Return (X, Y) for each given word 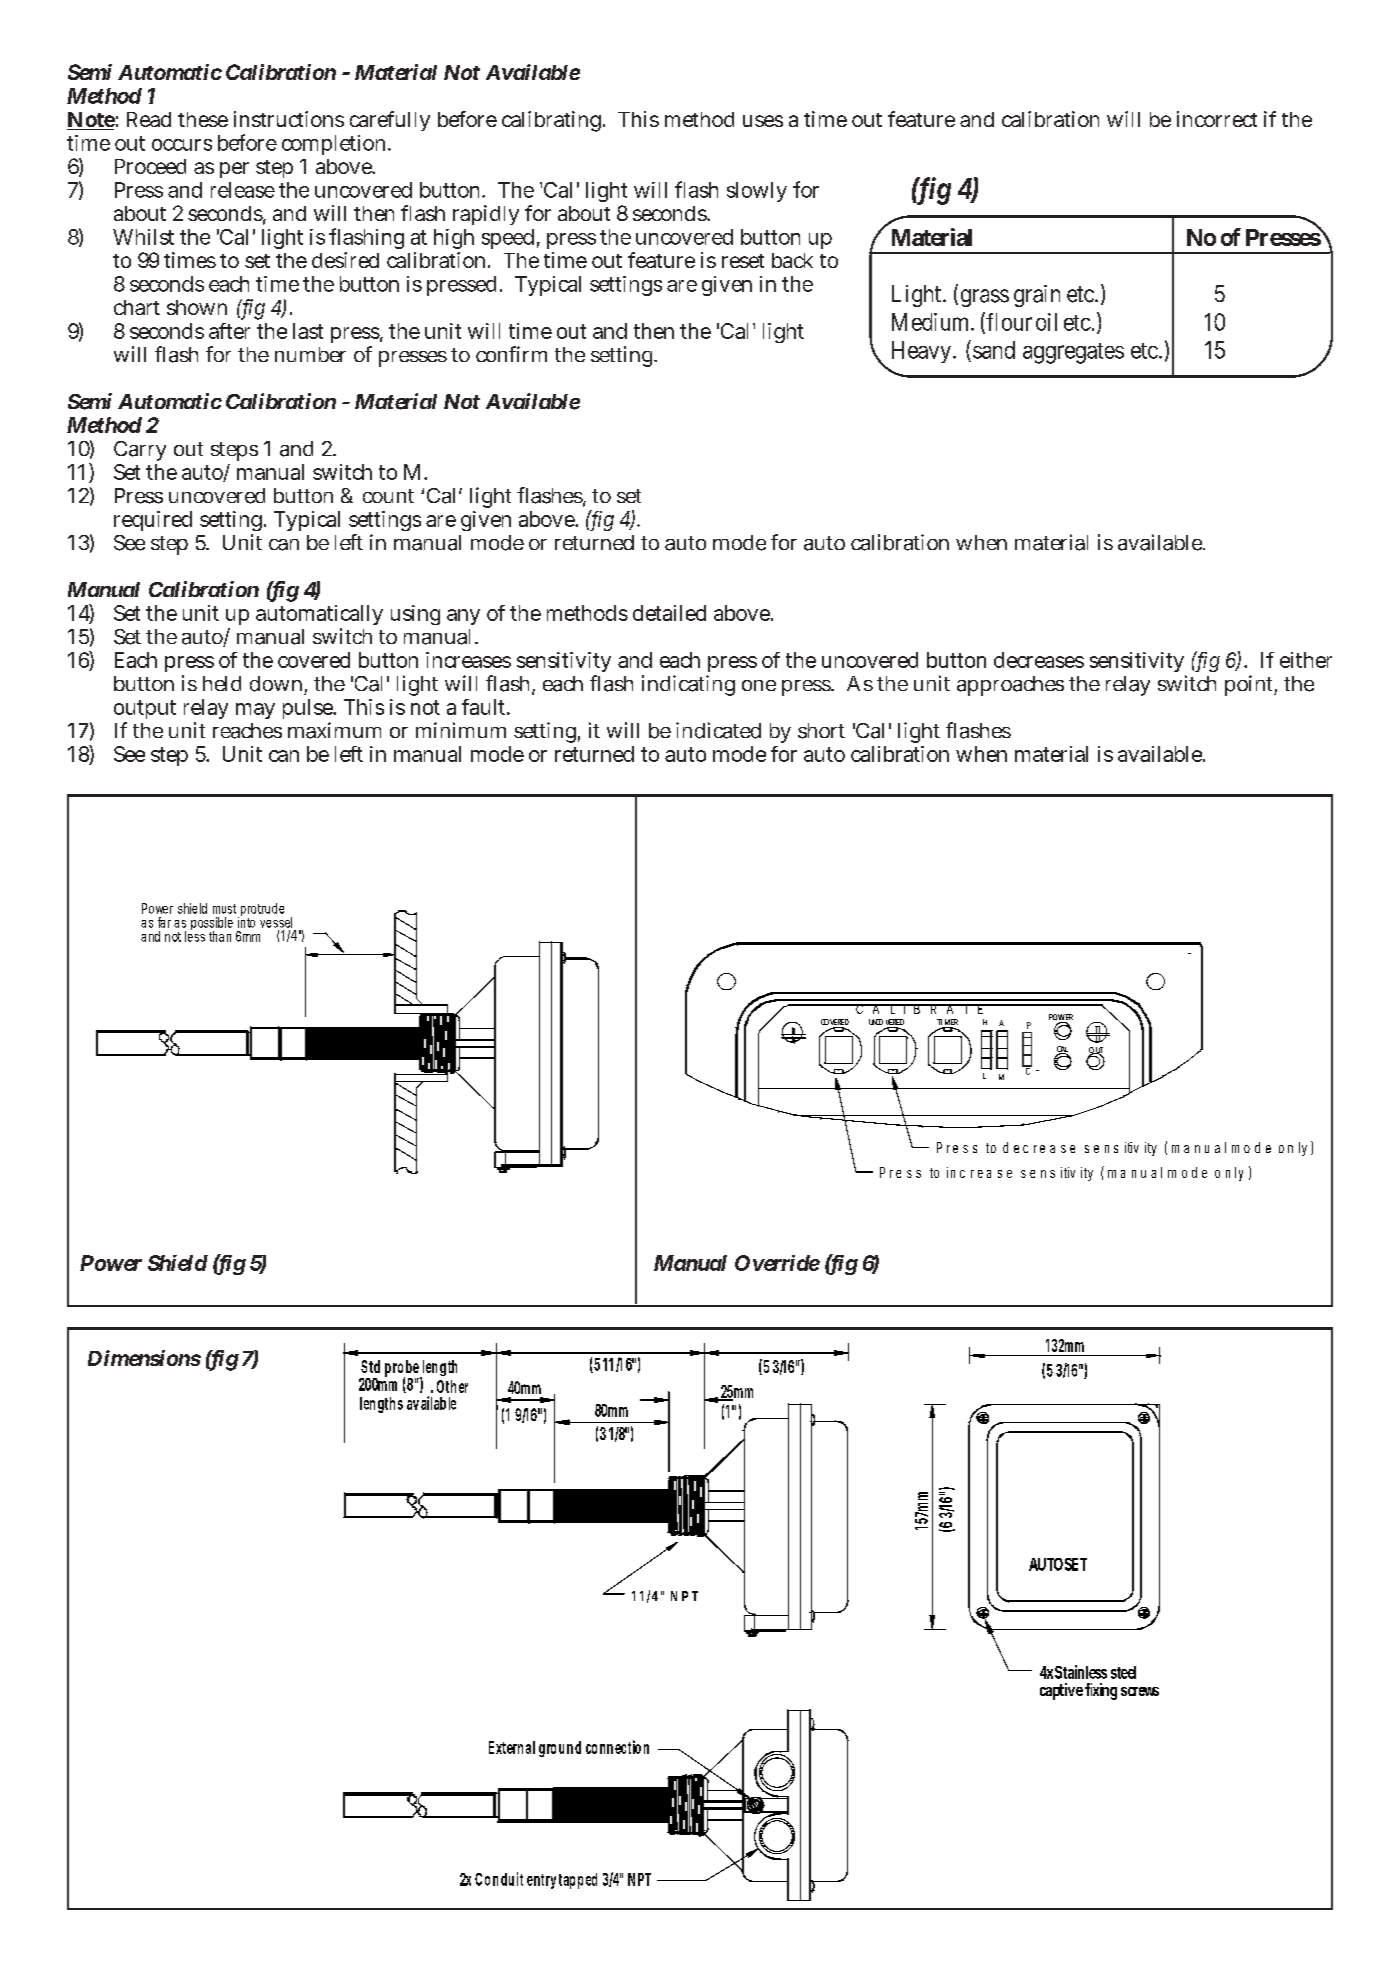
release (243, 190)
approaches (1010, 686)
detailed (669, 613)
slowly (757, 192)
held (222, 683)
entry (541, 1881)
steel (1123, 1672)
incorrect (1217, 119)
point (1251, 685)
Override (777, 1263)
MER (950, 1023)
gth (386, 1405)
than (220, 936)
